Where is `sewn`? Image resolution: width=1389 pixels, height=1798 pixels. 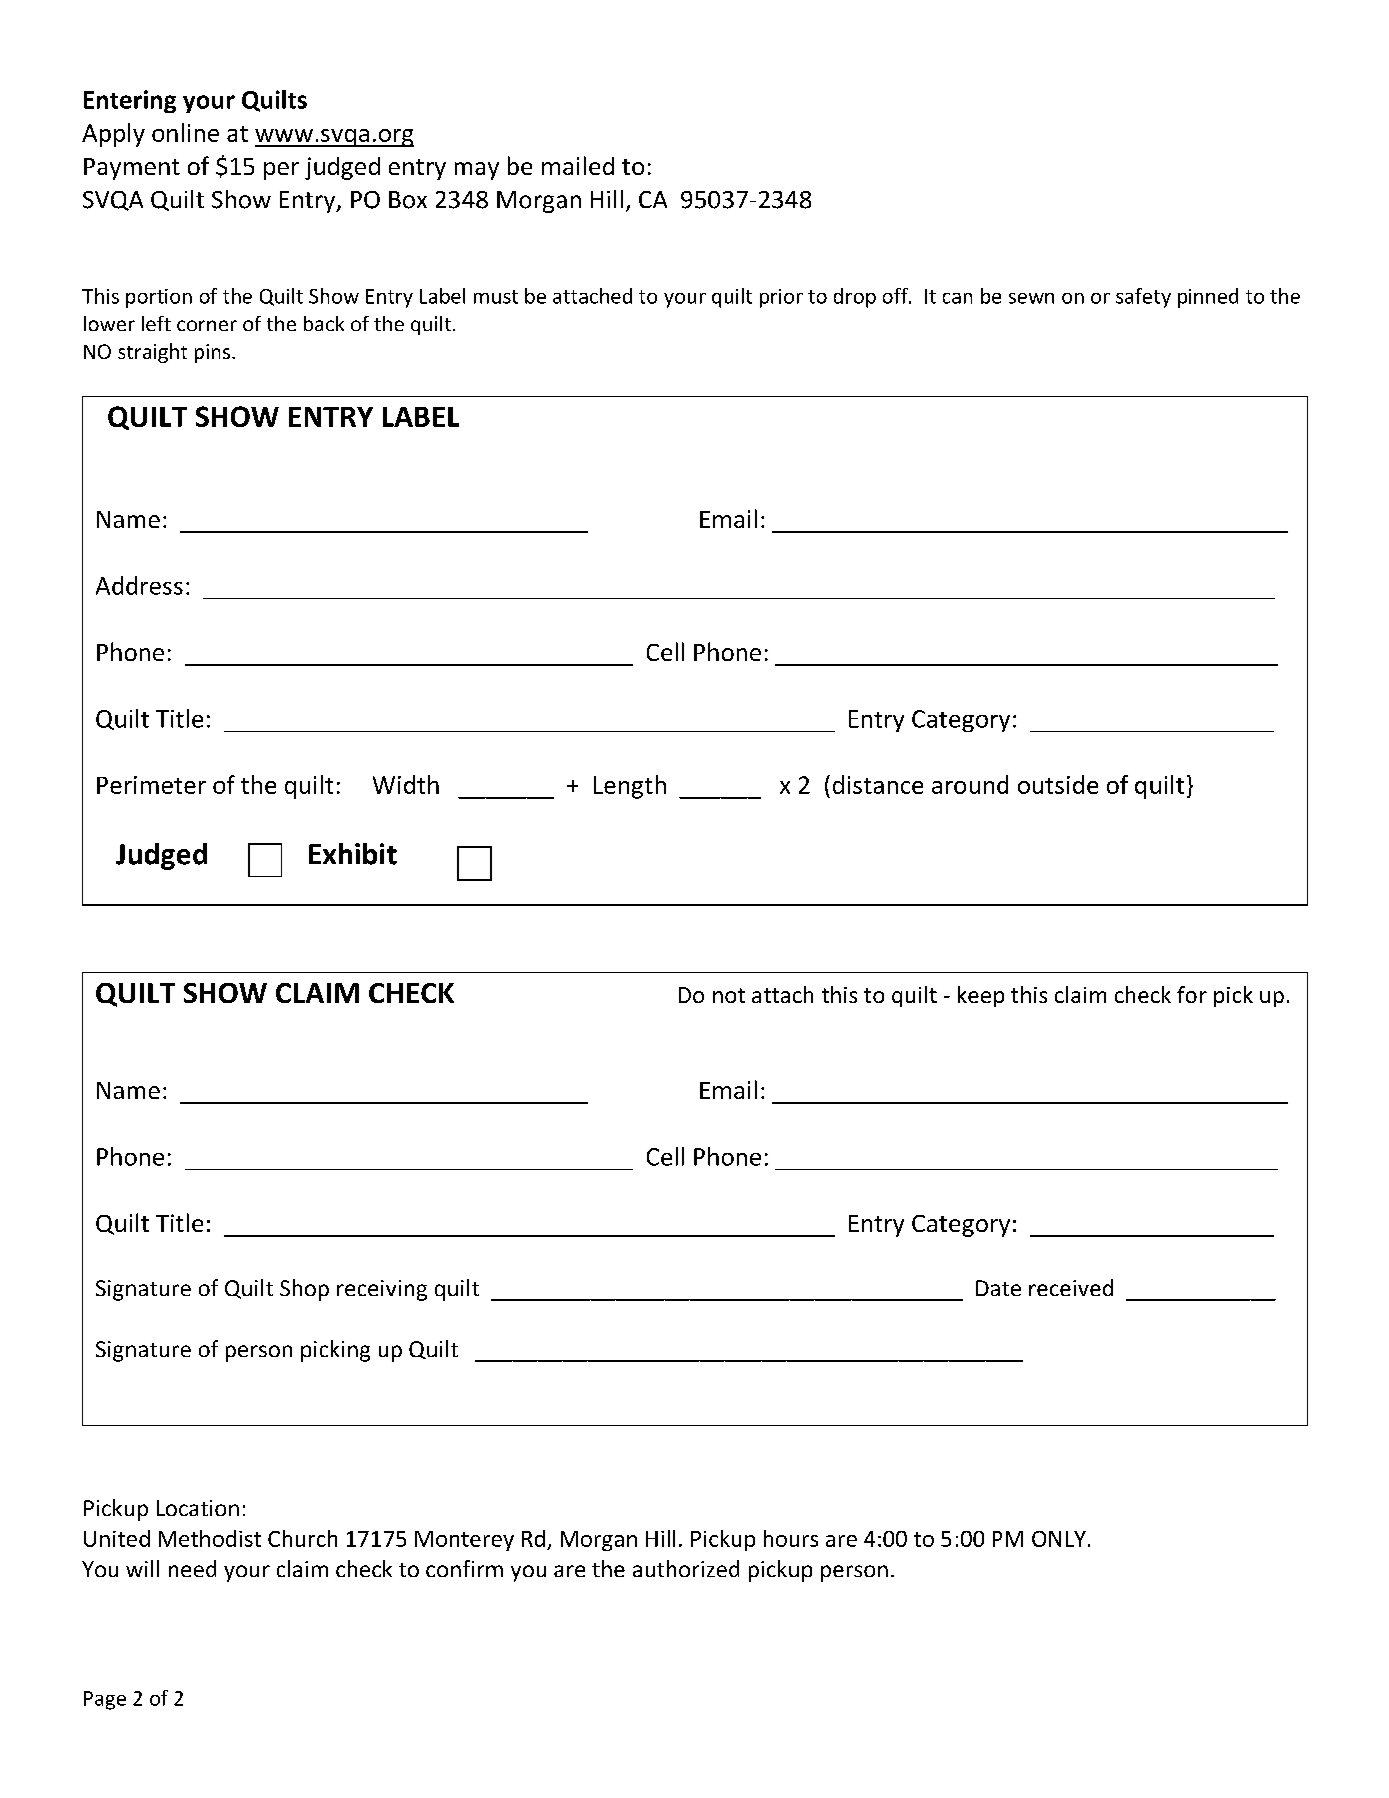
sewn is located at coordinates (1031, 298).
